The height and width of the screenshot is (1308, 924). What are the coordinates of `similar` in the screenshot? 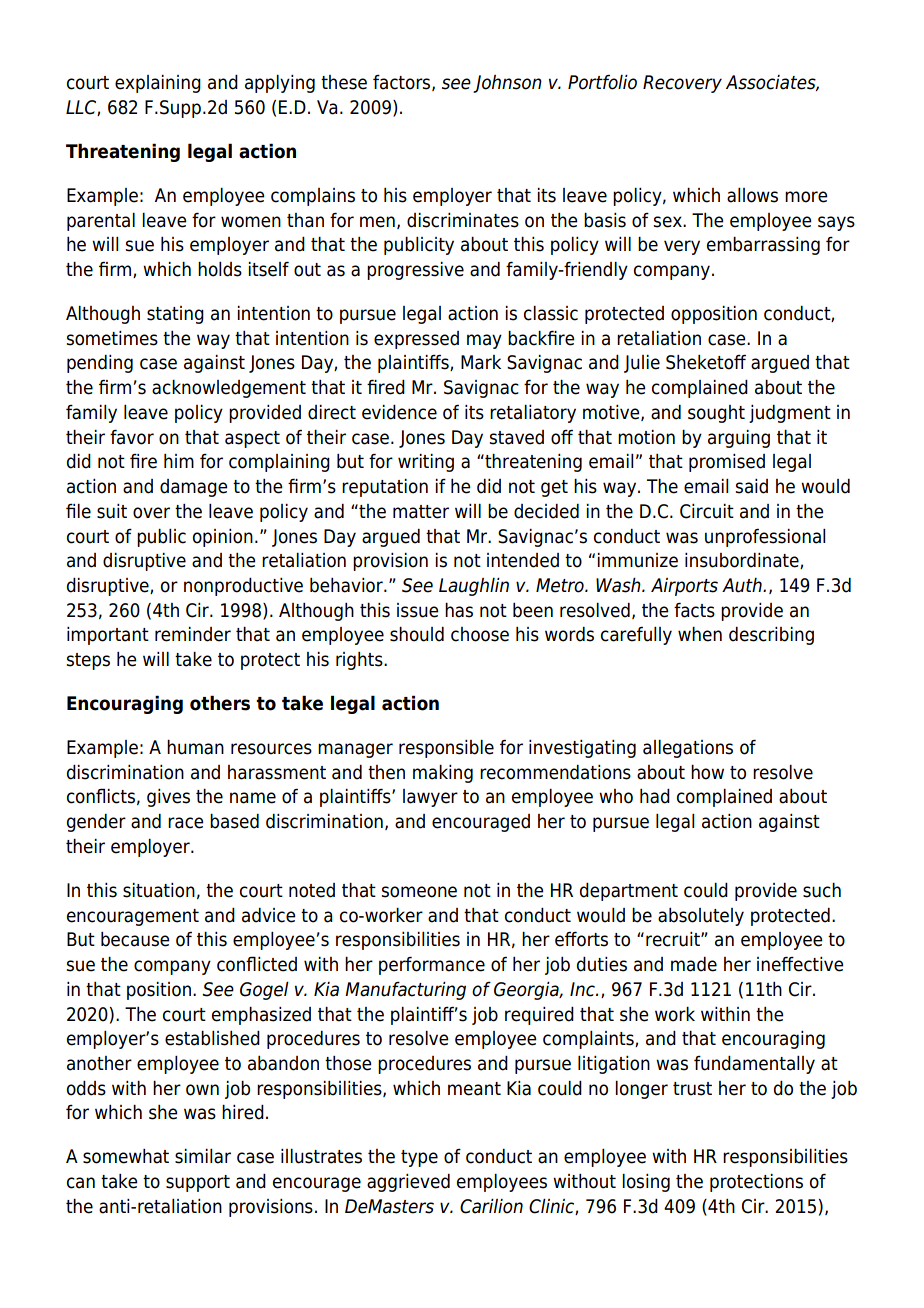 It's located at (203, 1156).
